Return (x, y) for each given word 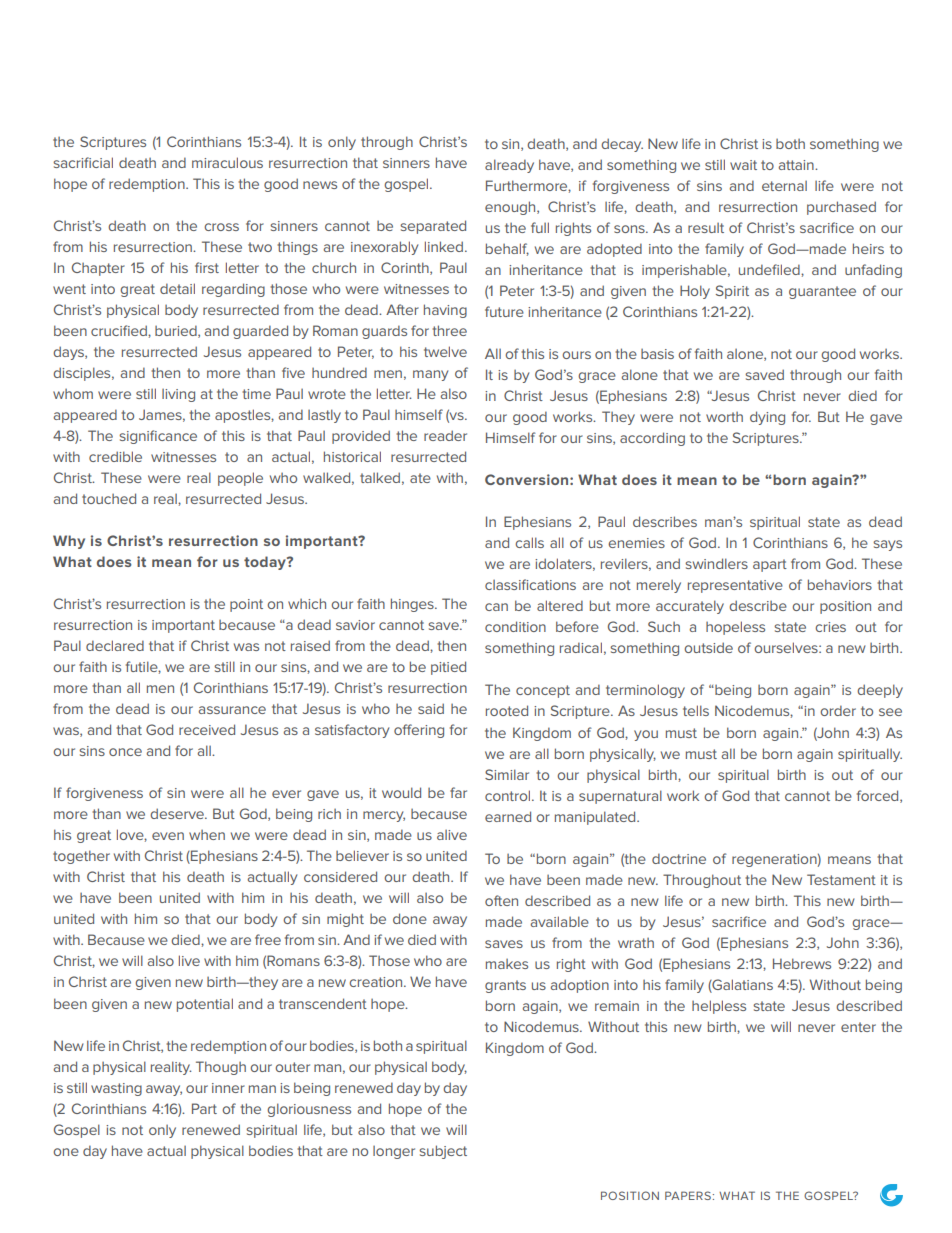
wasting (116, 1089)
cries (830, 627)
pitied (448, 668)
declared (115, 645)
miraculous (227, 162)
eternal (784, 186)
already (509, 166)
